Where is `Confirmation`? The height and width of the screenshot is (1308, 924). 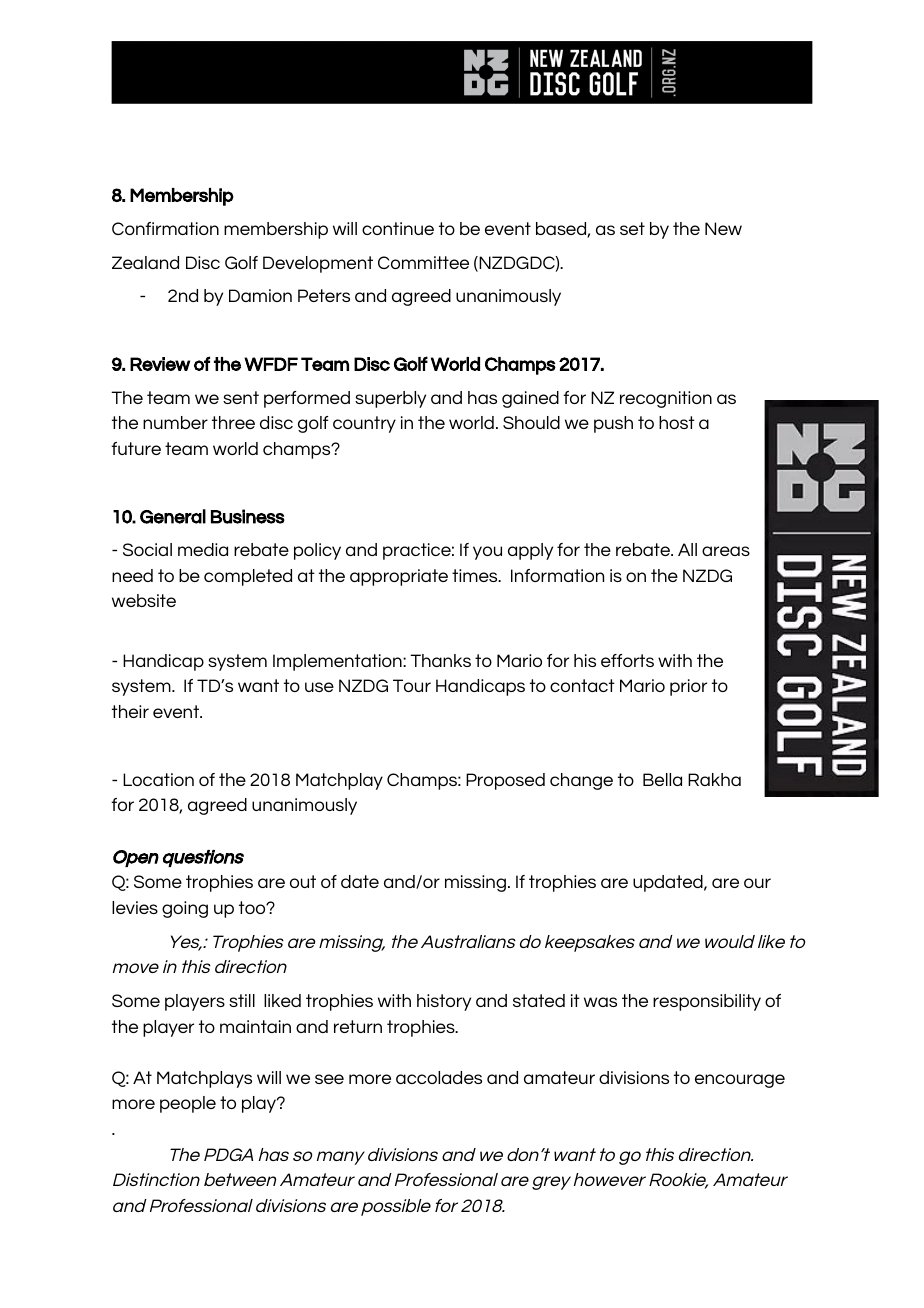 Confirmation is located at coordinates (165, 228).
